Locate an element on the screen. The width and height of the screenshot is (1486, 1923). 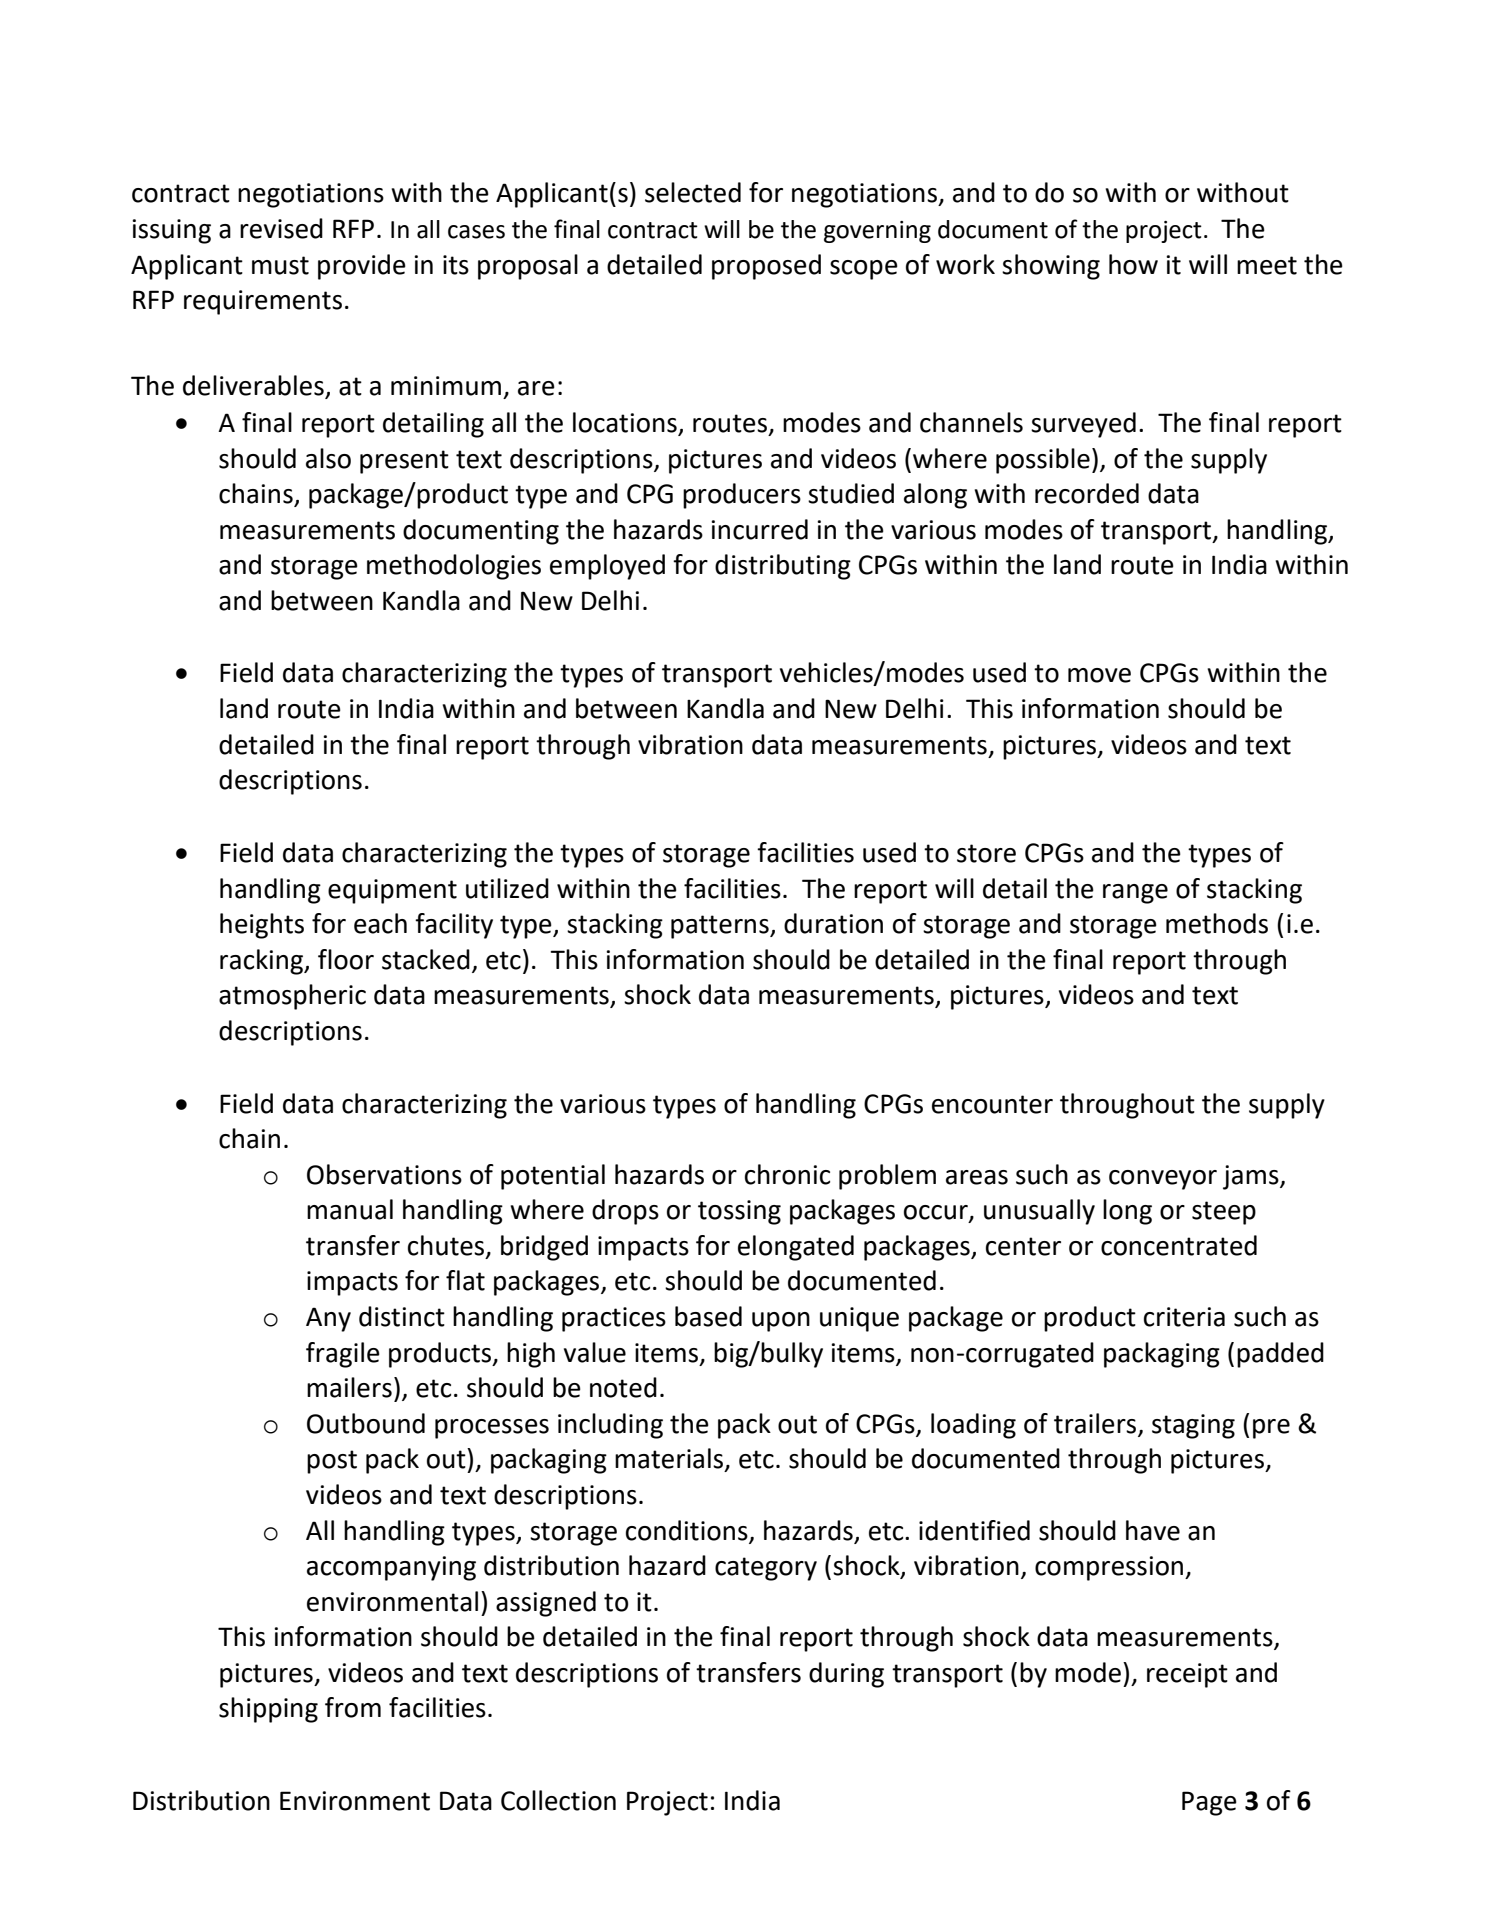
mailers is located at coordinates (349, 1387).
